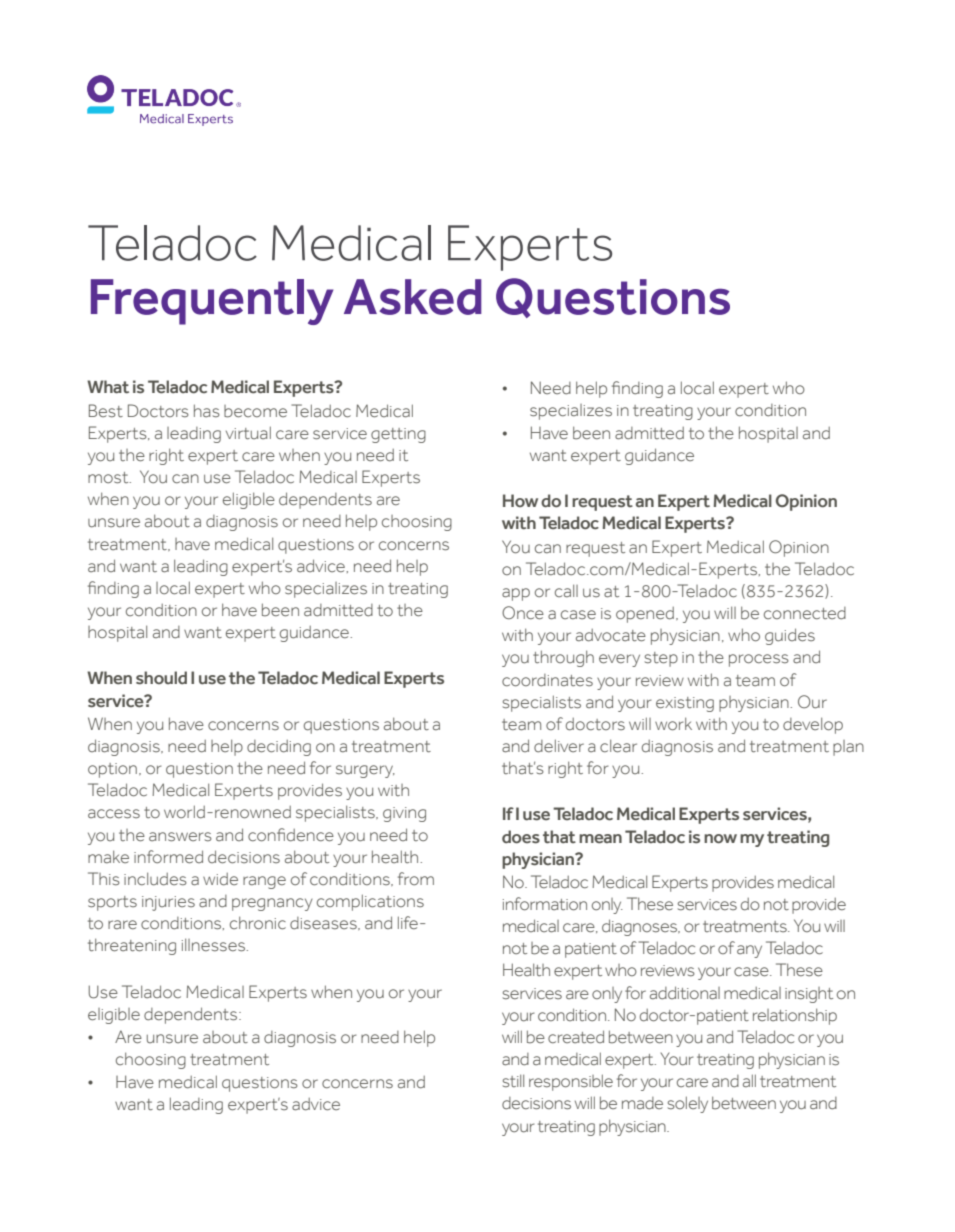 The width and height of the document is (955, 1232). What do you see at coordinates (813, 725) in the document?
I see `develop` at bounding box center [813, 725].
